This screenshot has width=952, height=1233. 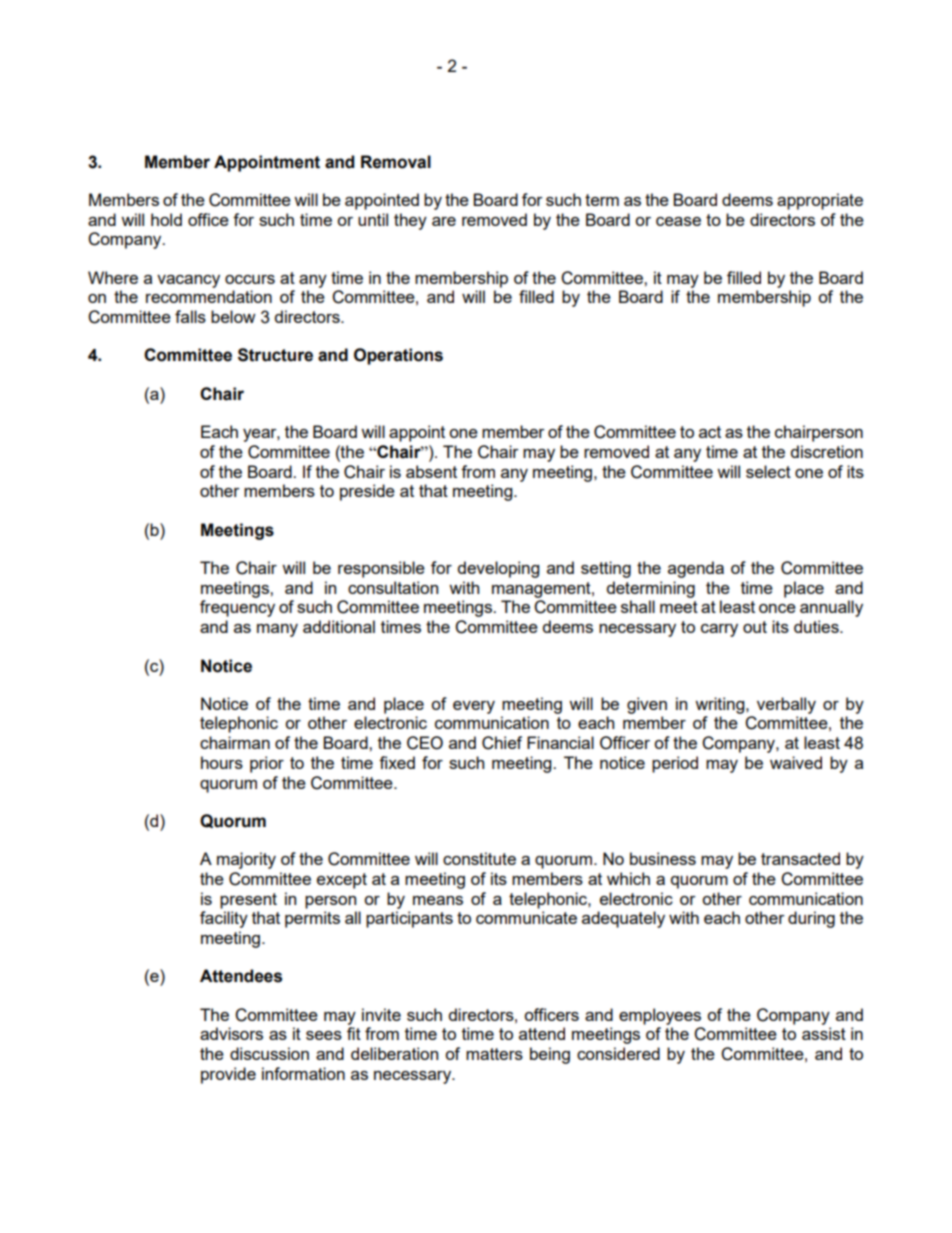 What do you see at coordinates (237, 608) in the screenshot?
I see `frequency` at bounding box center [237, 608].
